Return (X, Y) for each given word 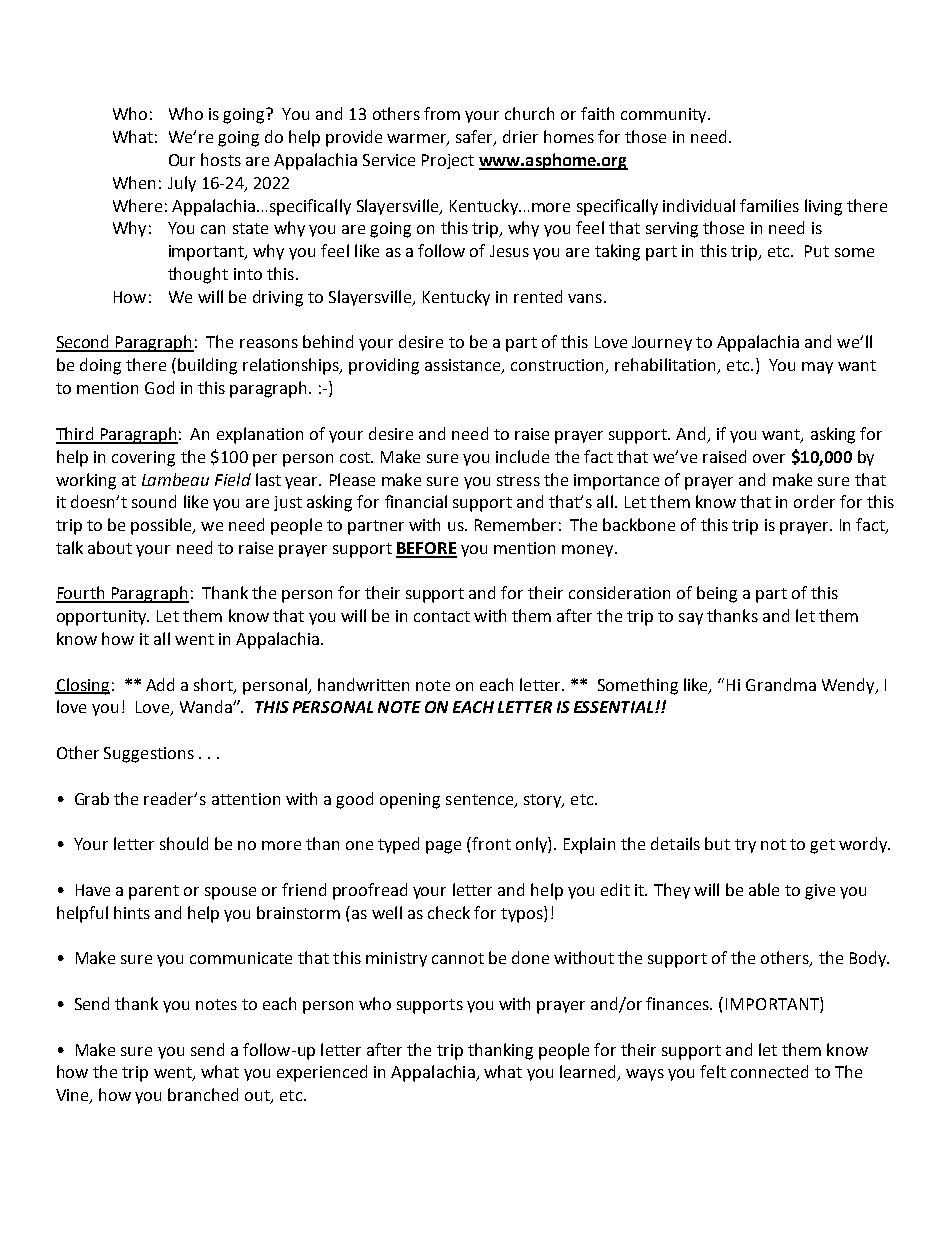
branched (203, 1094)
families (769, 205)
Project (448, 161)
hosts (221, 159)
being (717, 594)
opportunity (103, 618)
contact (442, 616)
